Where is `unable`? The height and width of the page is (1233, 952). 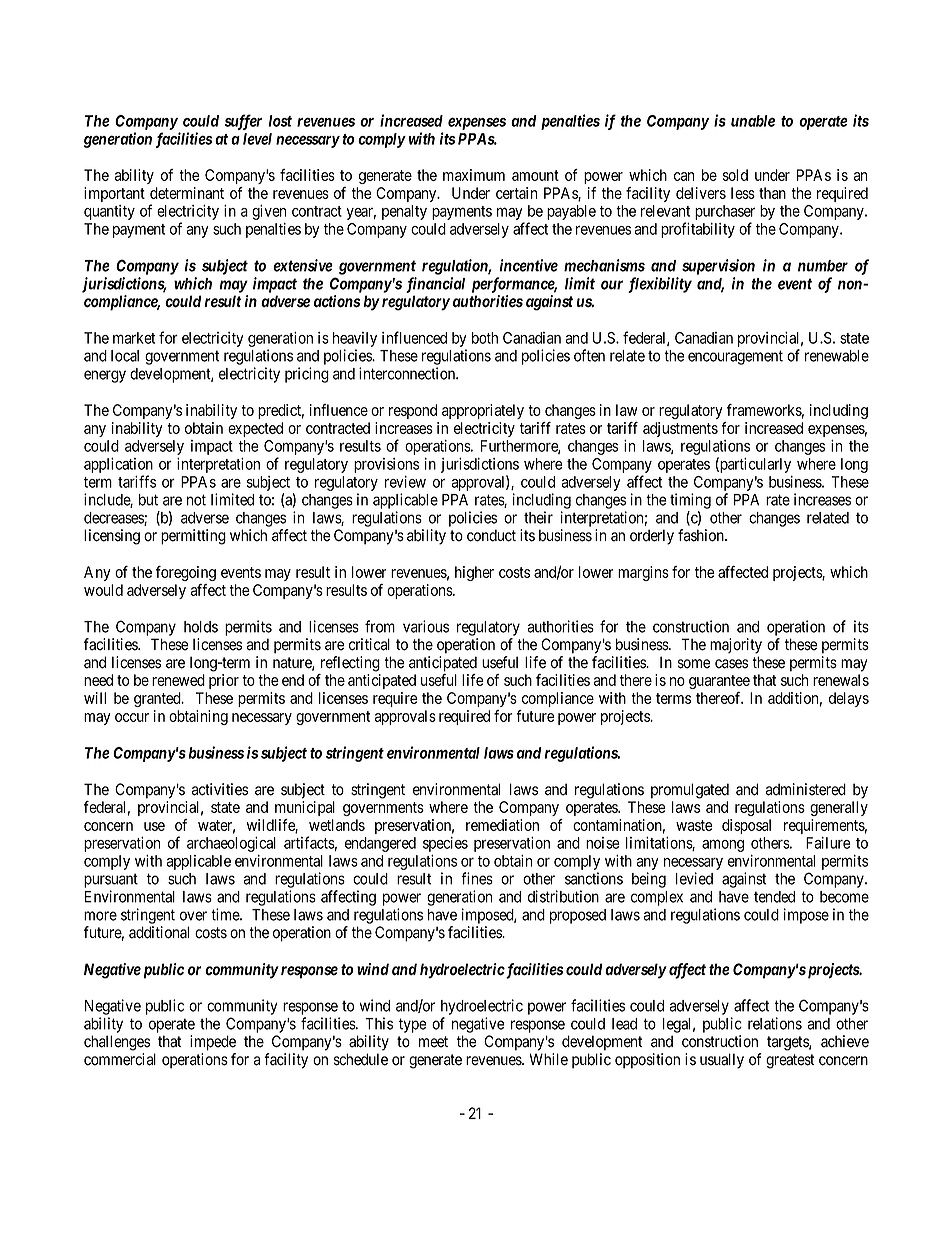
unable is located at coordinates (753, 121).
